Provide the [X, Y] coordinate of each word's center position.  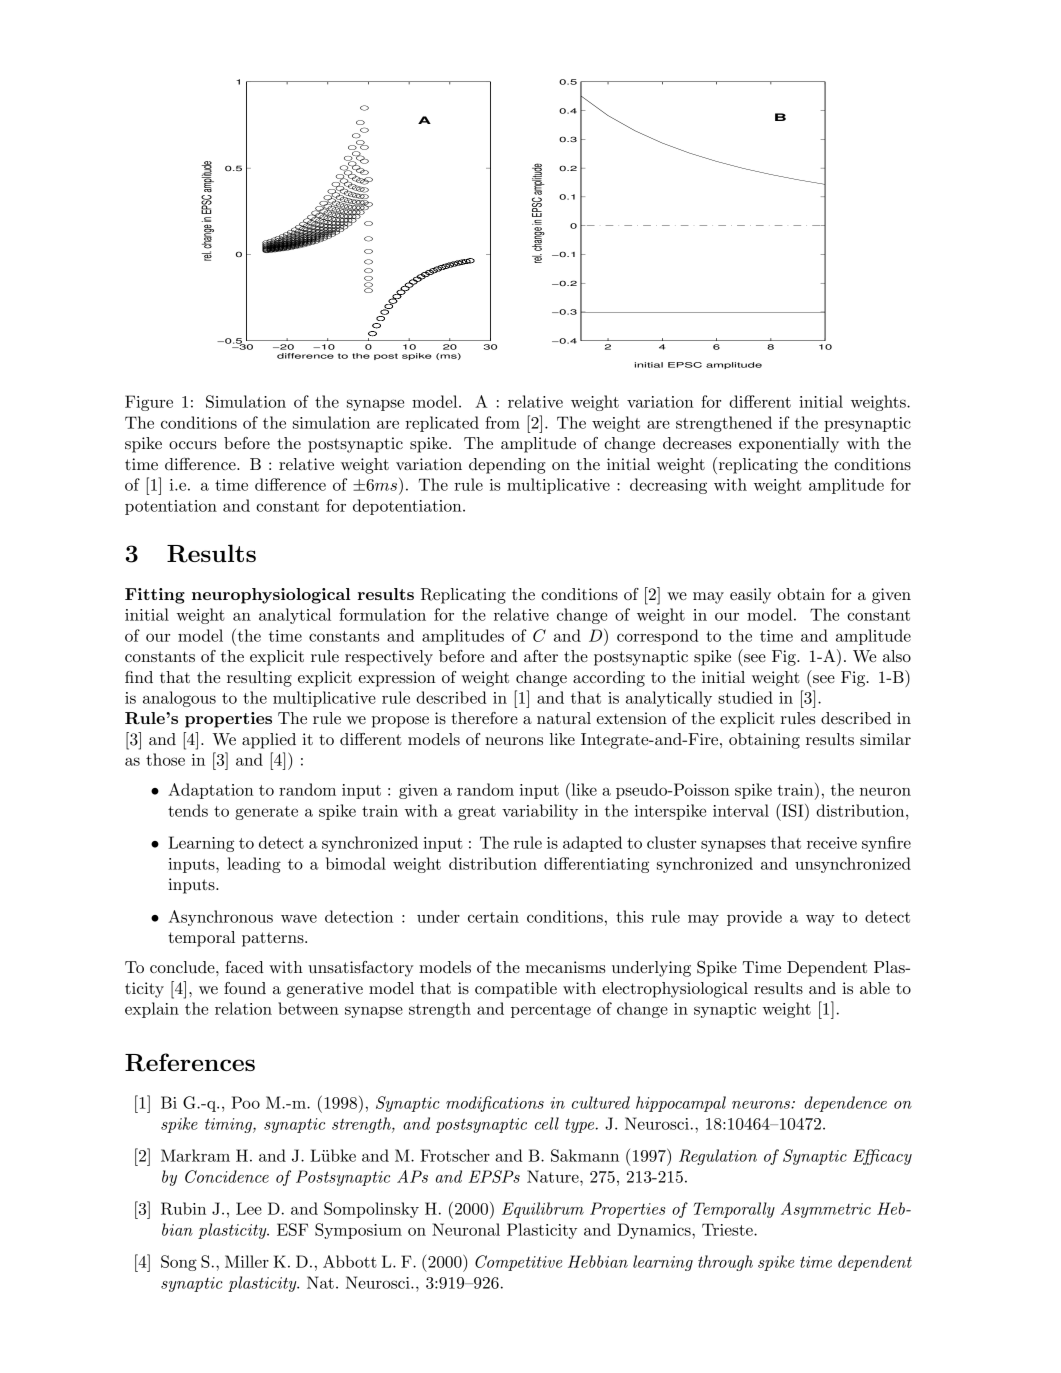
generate [266, 813]
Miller [247, 1261]
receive [832, 843]
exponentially [789, 445]
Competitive [518, 1263]
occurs [193, 445]
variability [540, 812]
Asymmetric [826, 1210]
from [502, 422]
